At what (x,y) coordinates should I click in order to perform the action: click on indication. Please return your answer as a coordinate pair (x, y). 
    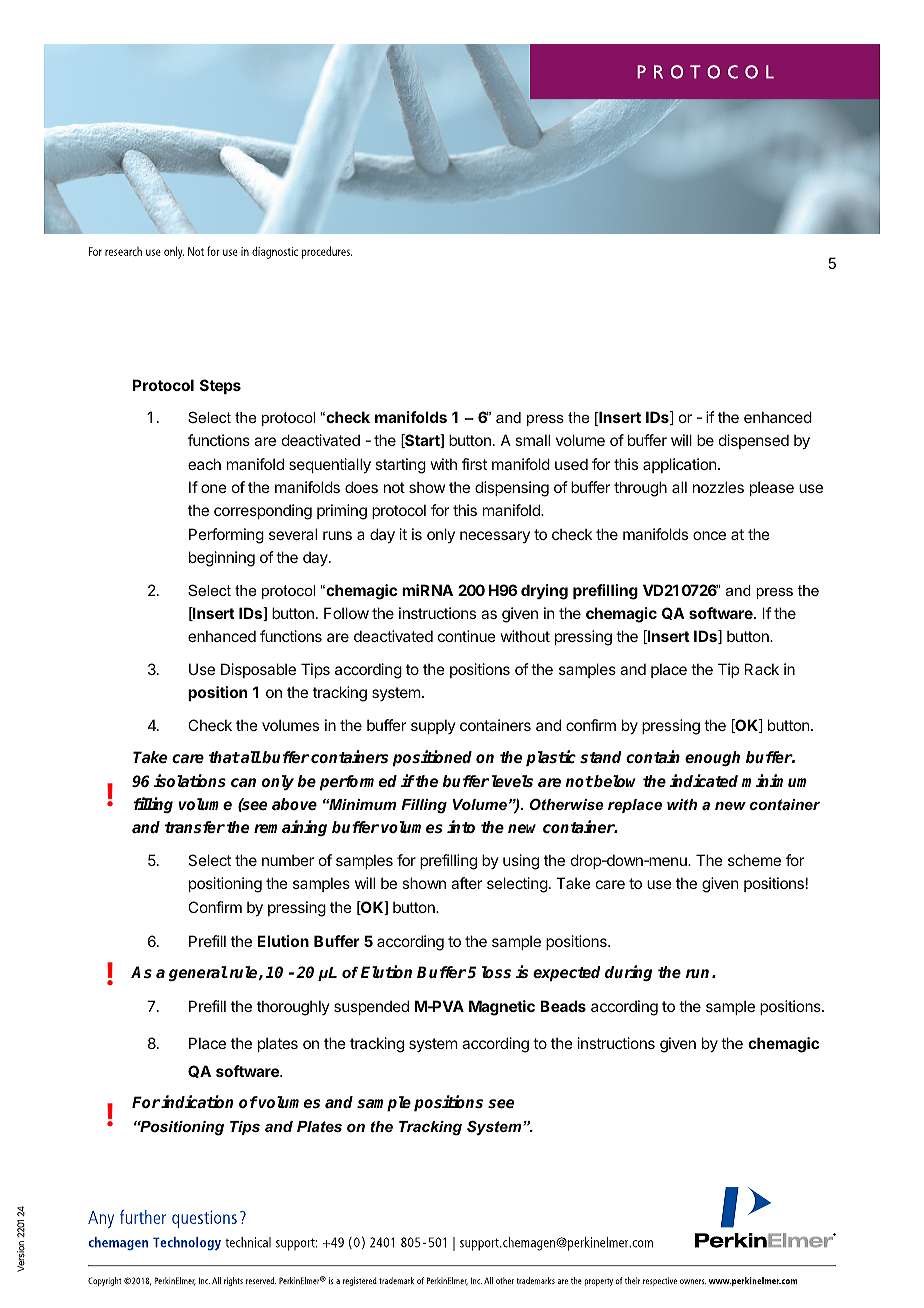
    Looking at the image, I should click on (197, 1101).
